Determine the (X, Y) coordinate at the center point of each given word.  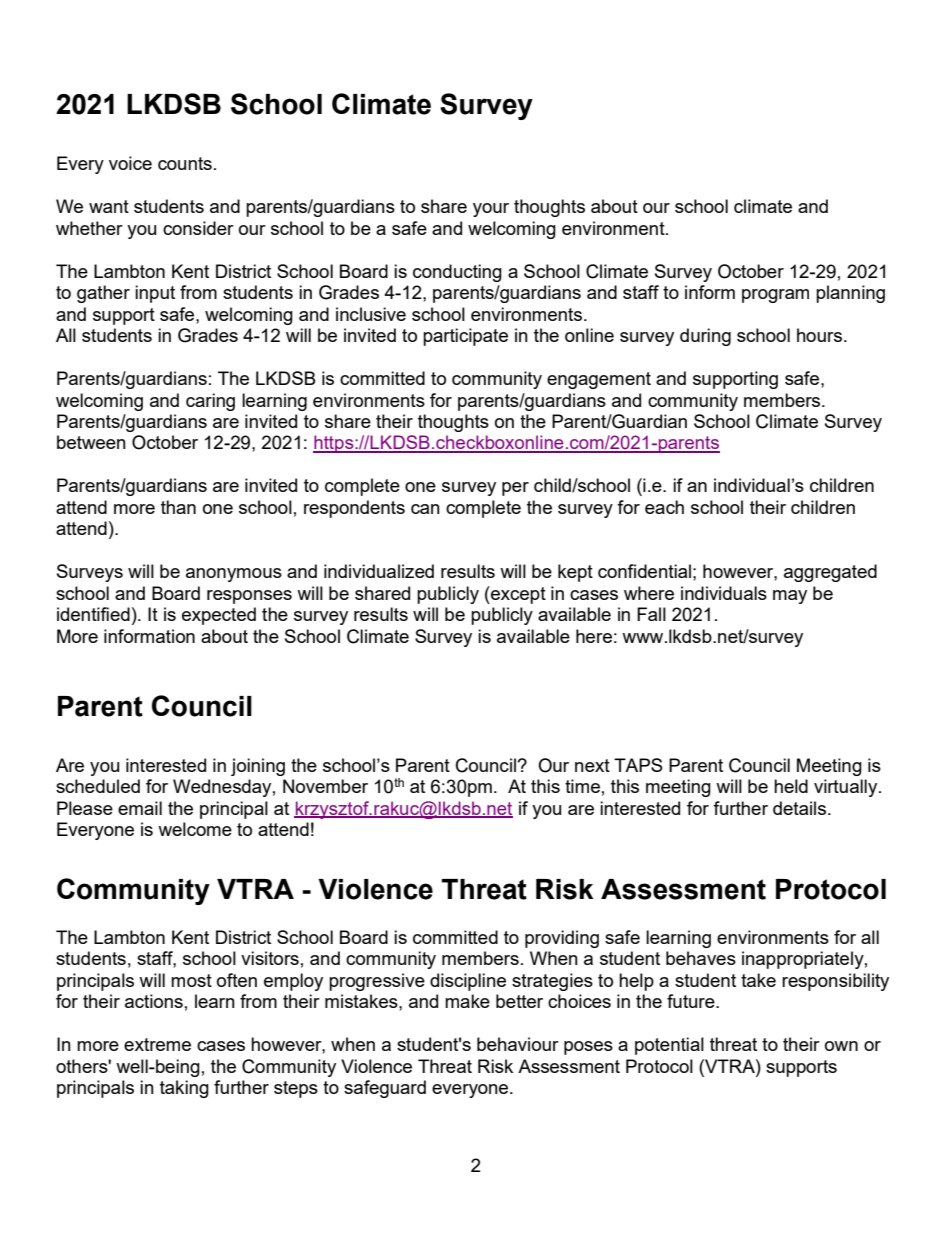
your (491, 210)
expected (219, 616)
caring (210, 402)
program (775, 296)
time (582, 786)
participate (465, 337)
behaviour (518, 1044)
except (517, 595)
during (705, 337)
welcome (195, 829)
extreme (157, 1044)
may (790, 597)
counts (185, 163)
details (799, 808)
